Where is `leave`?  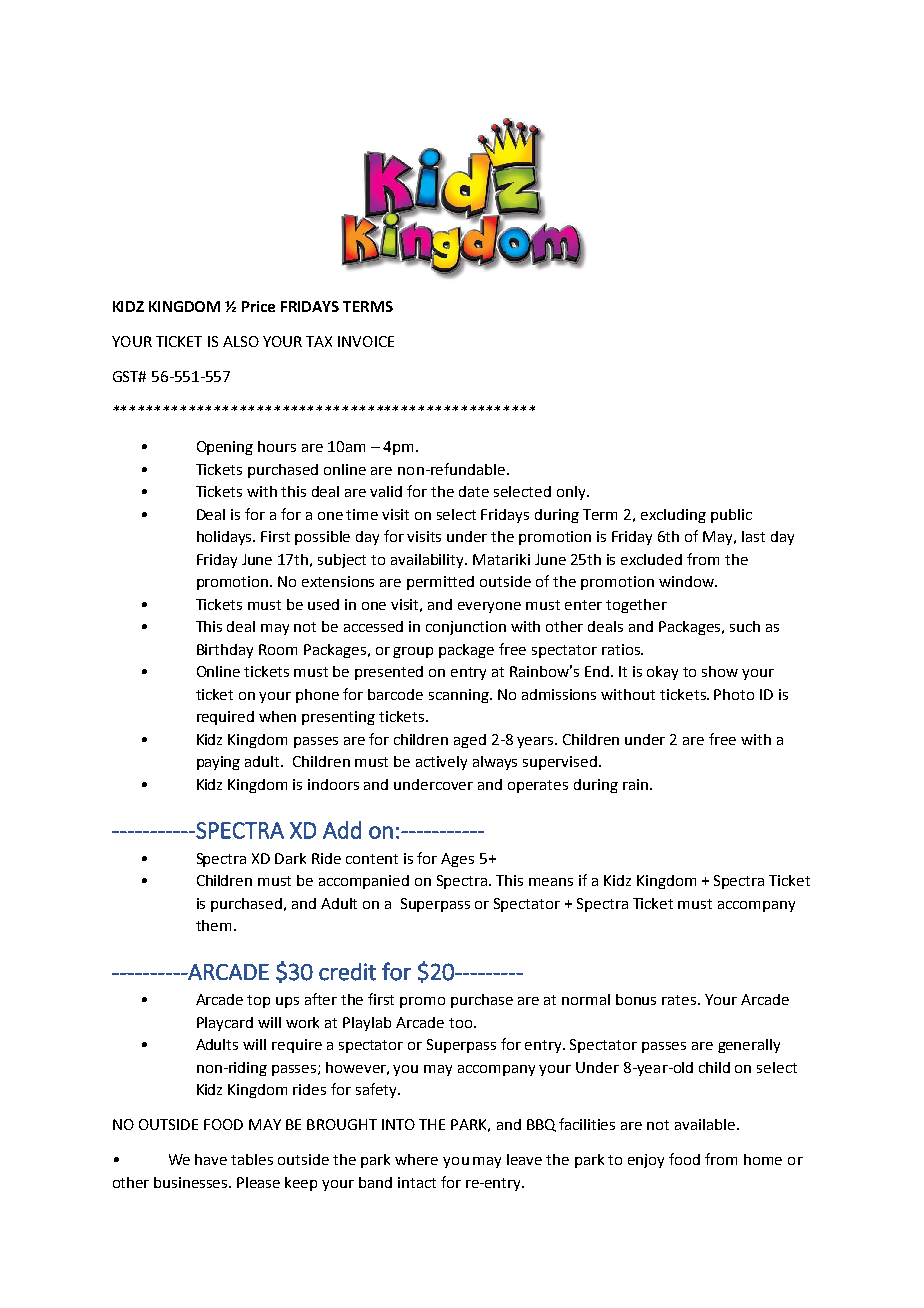
leave is located at coordinates (524, 1159).
